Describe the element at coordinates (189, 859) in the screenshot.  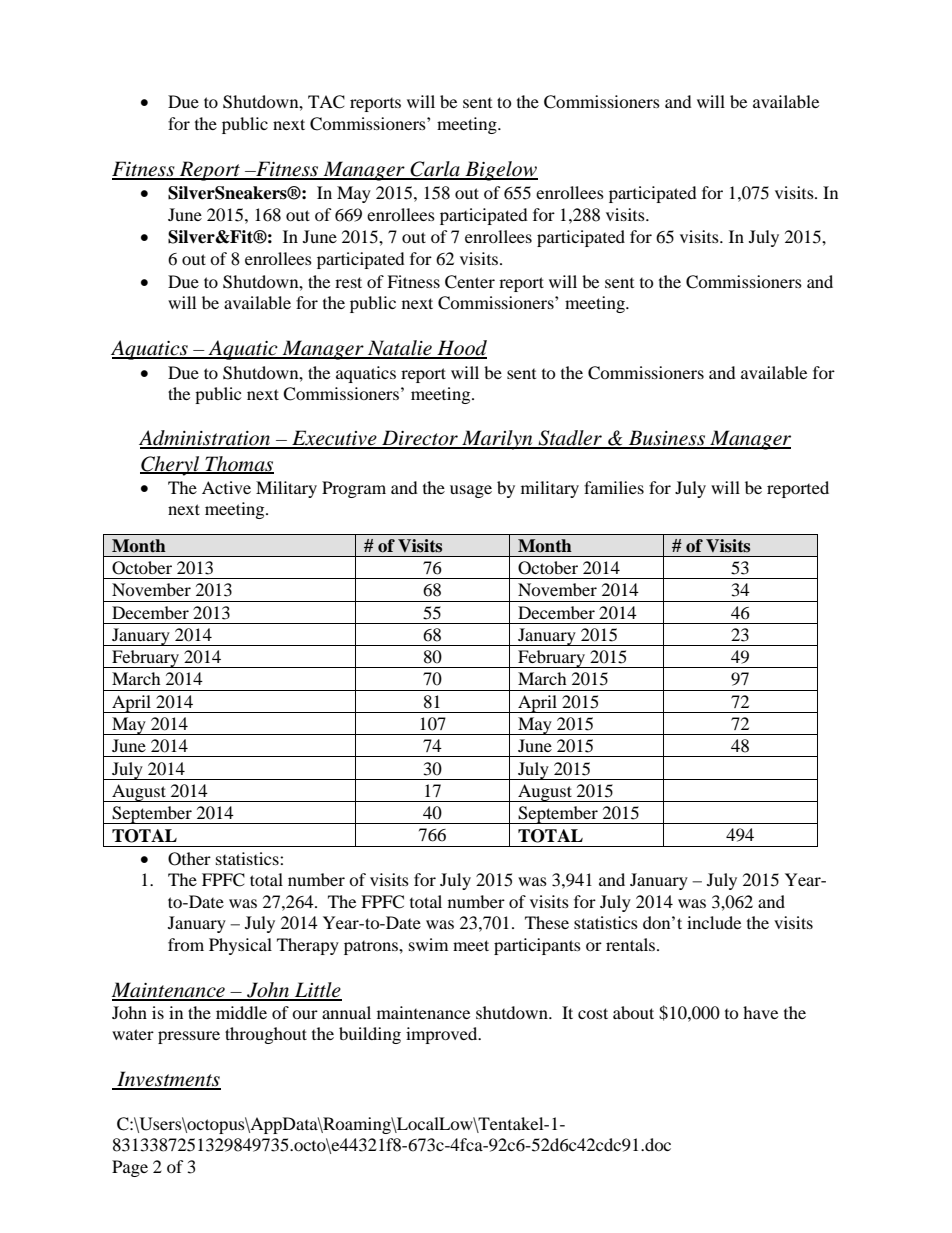
I see `Other` at that location.
